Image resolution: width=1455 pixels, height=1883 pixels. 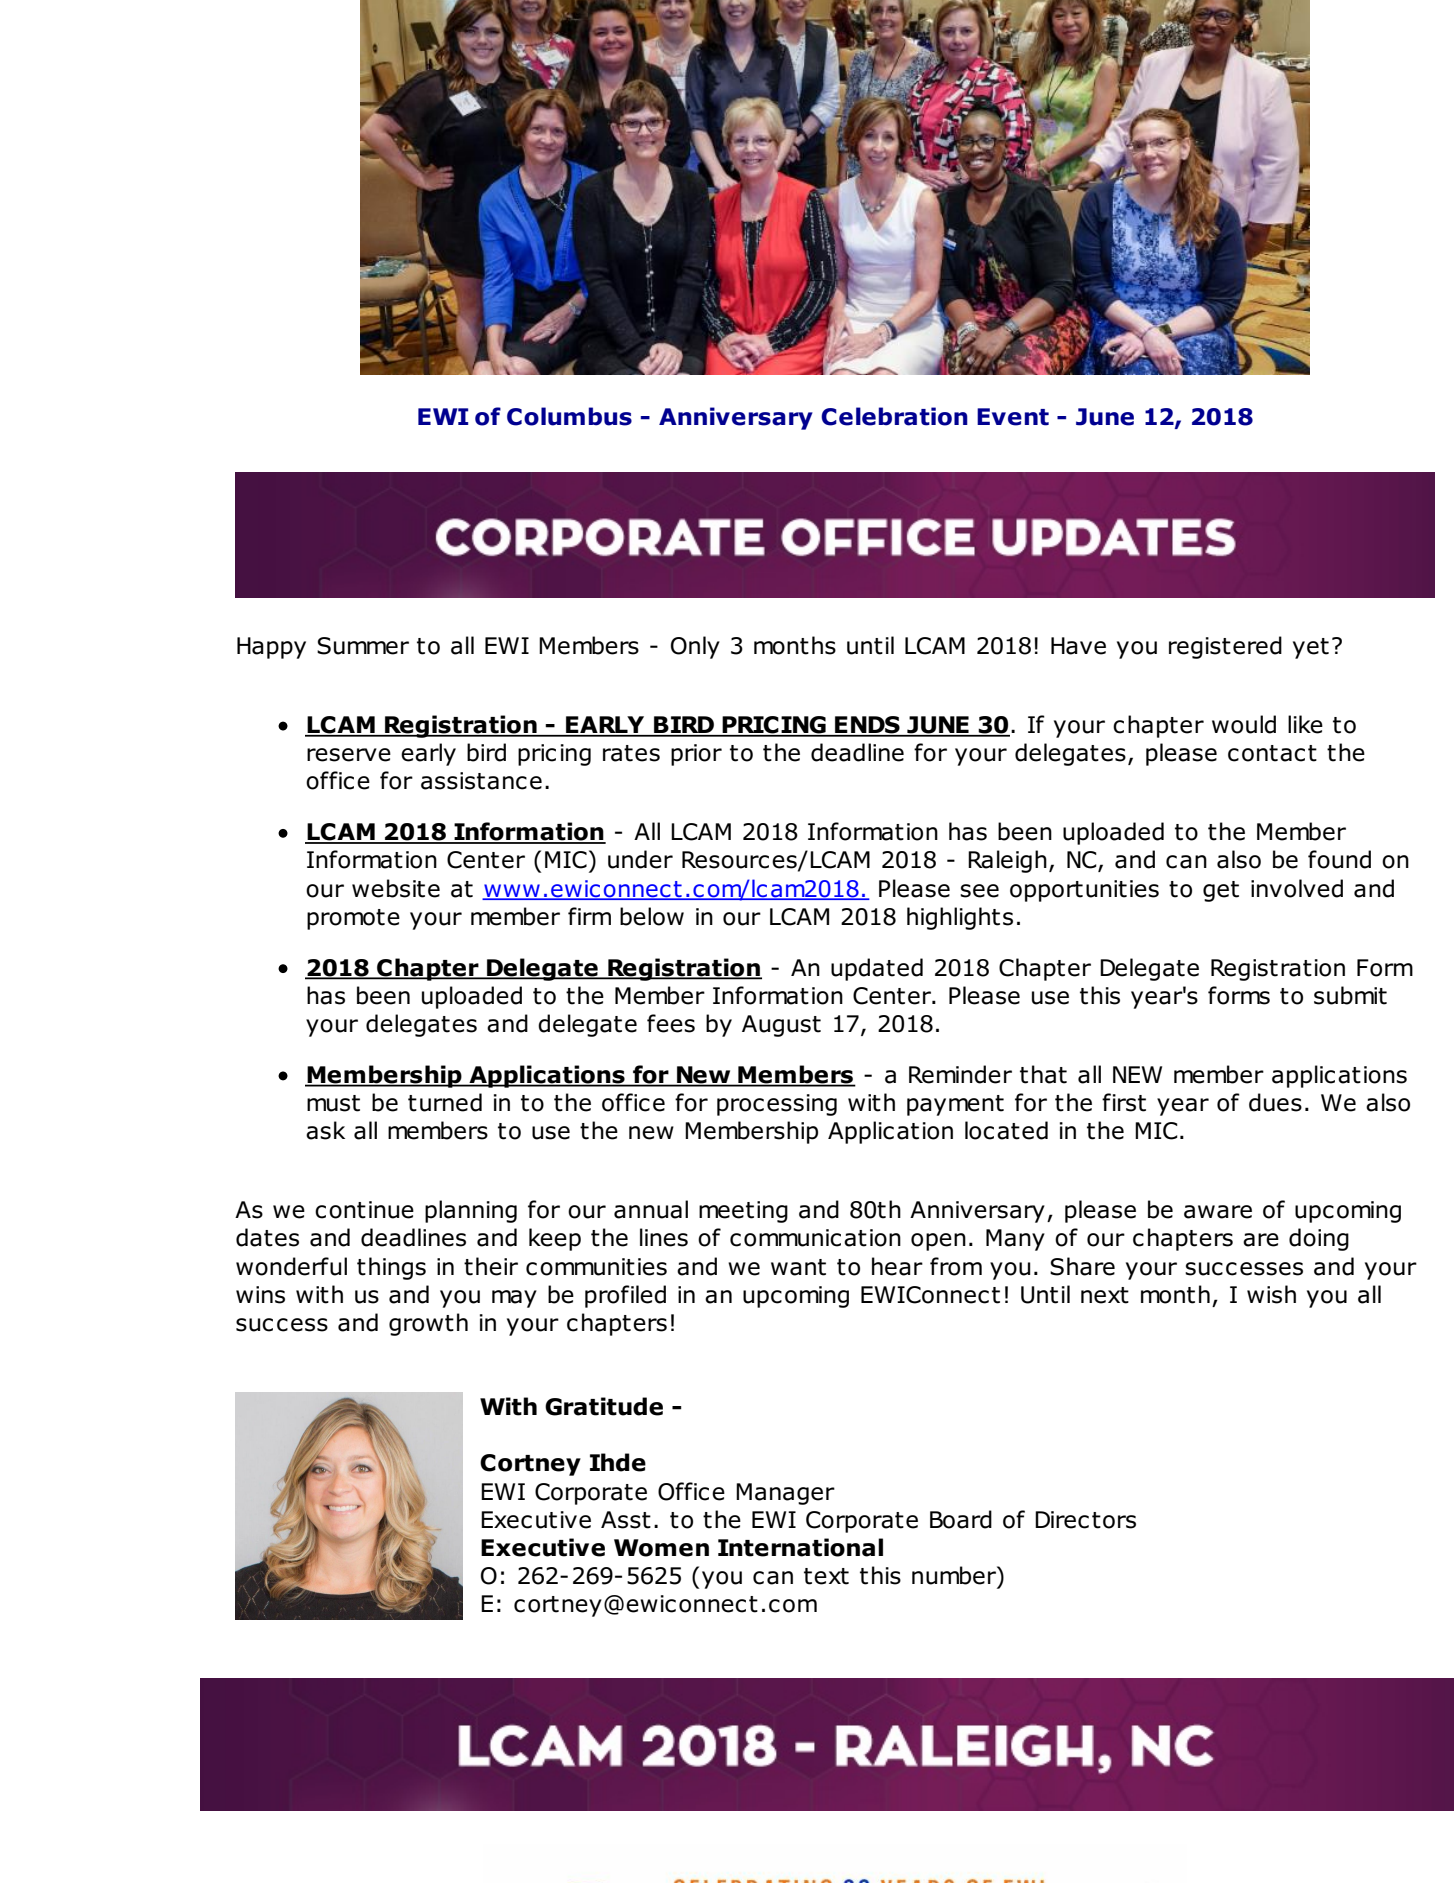 I want to click on wish, so click(x=1271, y=1294).
